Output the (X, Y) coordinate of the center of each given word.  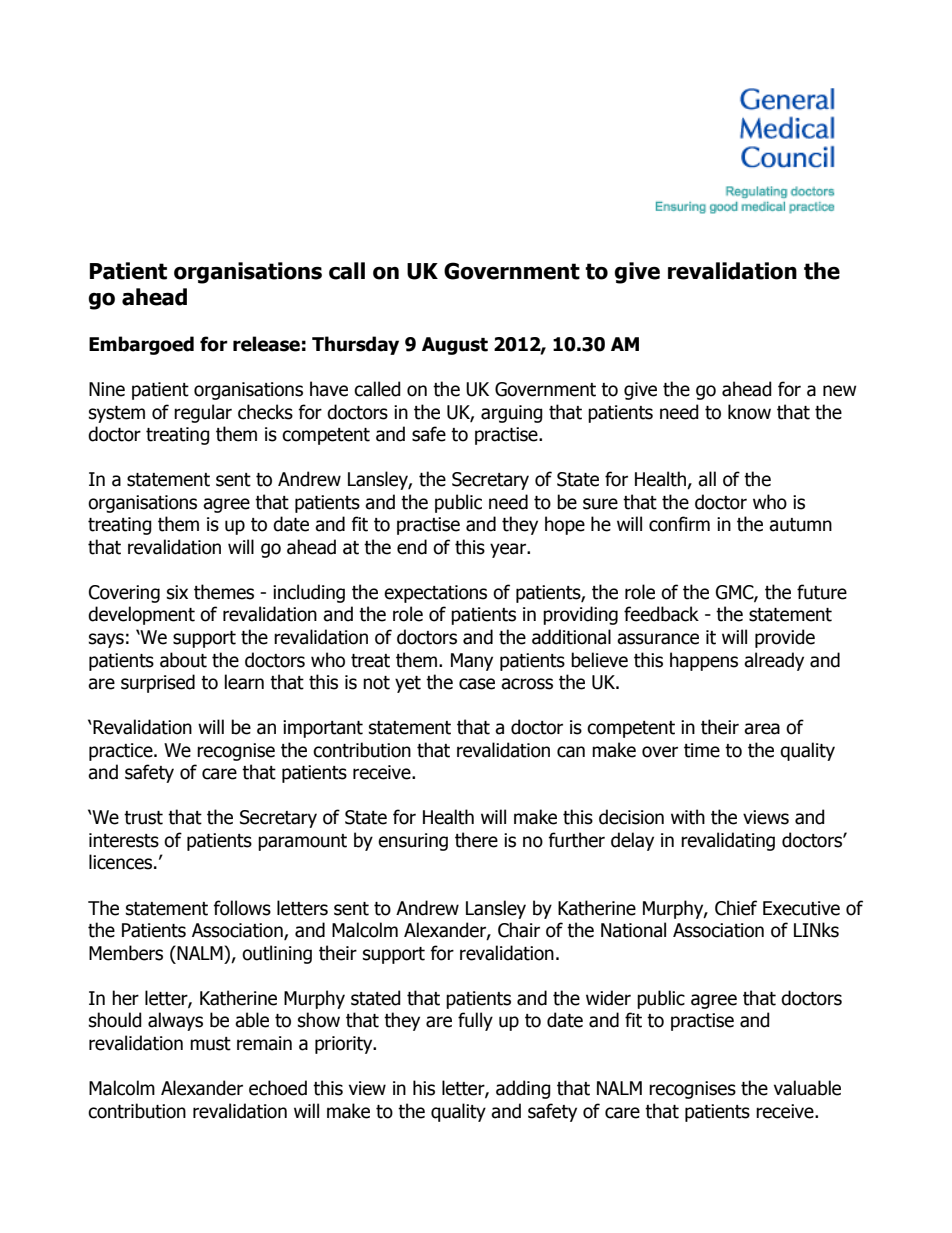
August (455, 346)
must (210, 1044)
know (749, 412)
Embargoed (141, 345)
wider (608, 998)
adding (523, 1089)
